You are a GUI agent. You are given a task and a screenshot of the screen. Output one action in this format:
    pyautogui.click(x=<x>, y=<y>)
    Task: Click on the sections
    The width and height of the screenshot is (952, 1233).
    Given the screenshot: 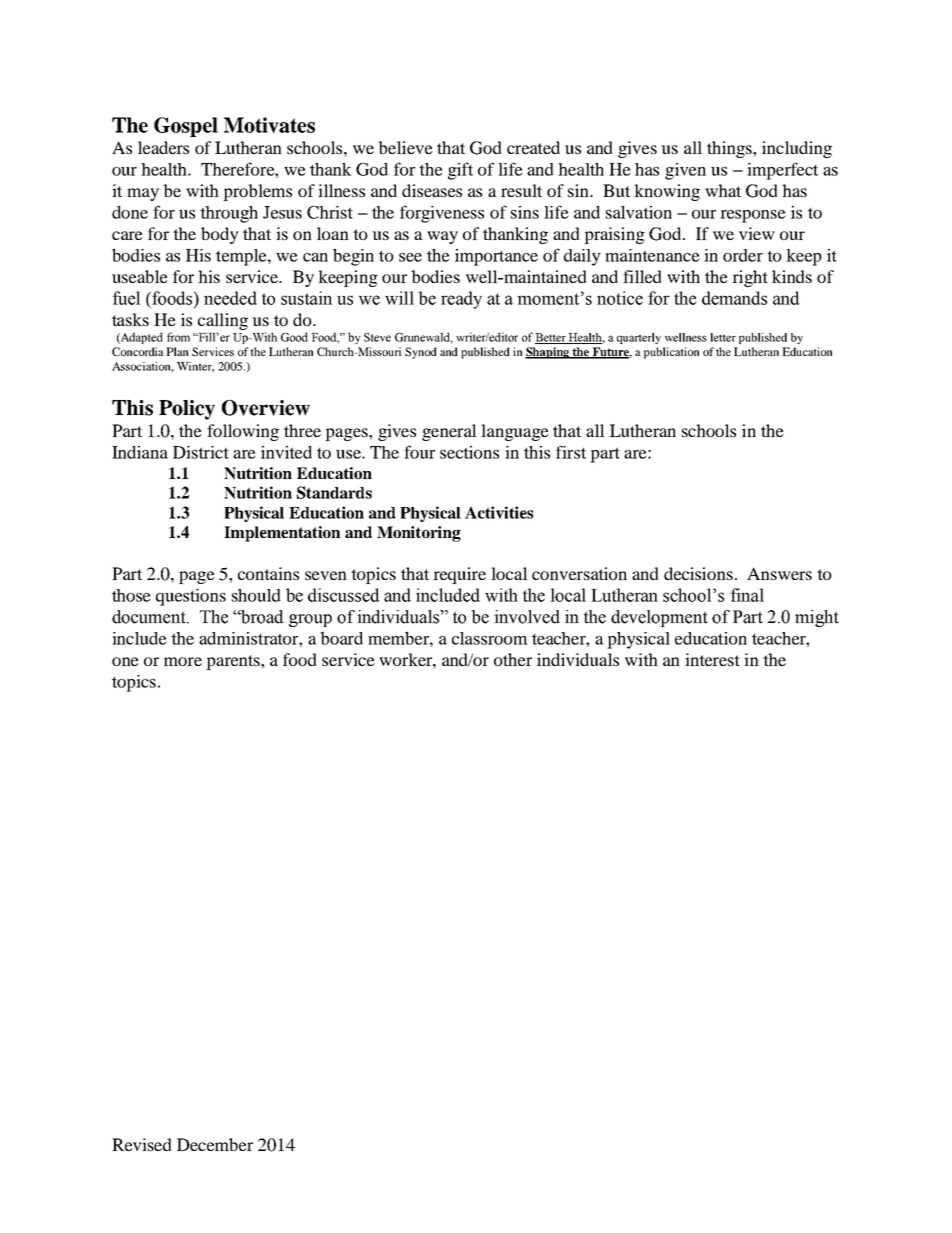 What is the action you would take?
    pyautogui.click(x=469, y=452)
